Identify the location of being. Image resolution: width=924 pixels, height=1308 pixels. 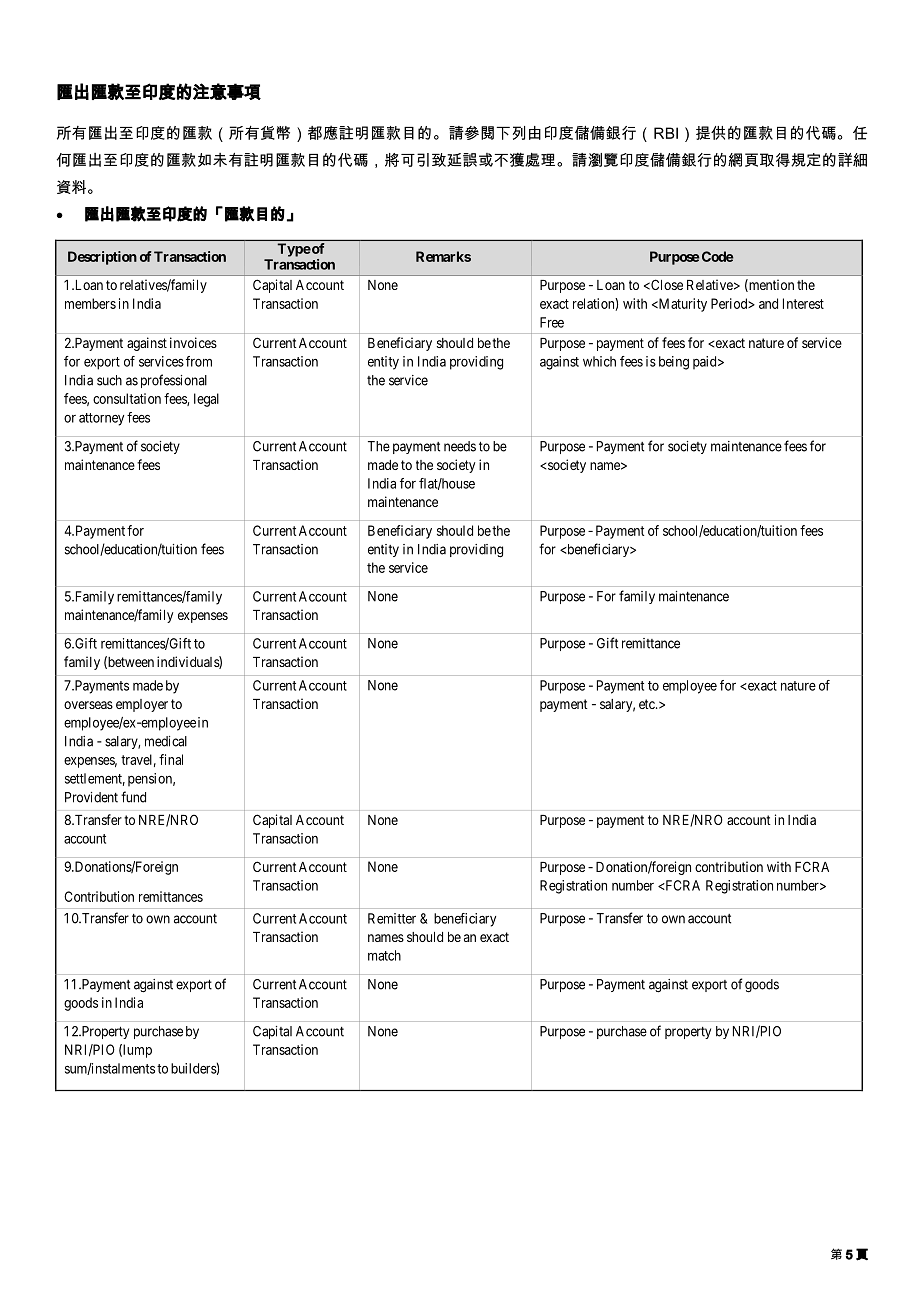
(674, 363).
